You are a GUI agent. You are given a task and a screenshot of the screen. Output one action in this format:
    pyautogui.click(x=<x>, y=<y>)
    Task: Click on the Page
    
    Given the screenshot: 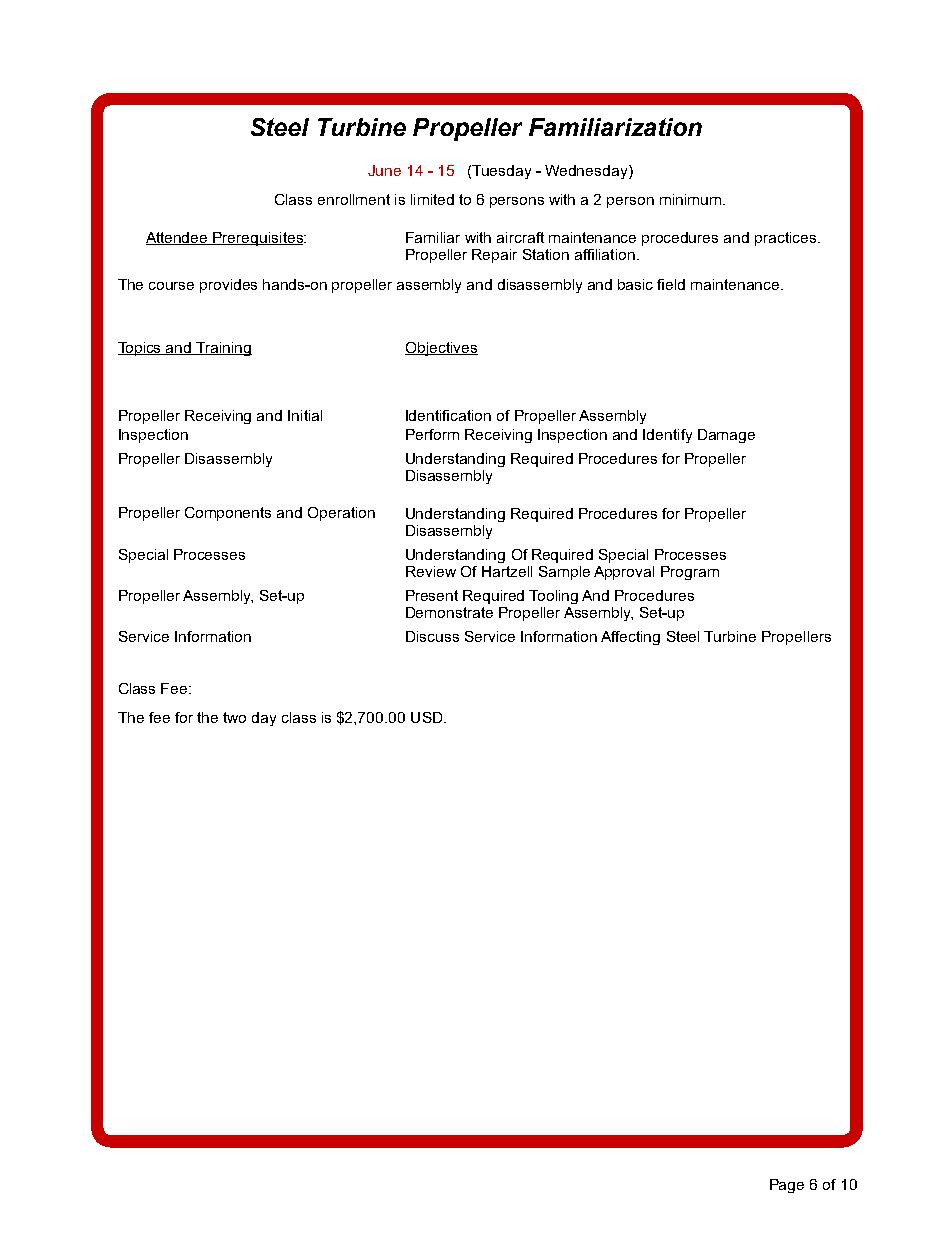 What is the action you would take?
    pyautogui.click(x=787, y=1186)
